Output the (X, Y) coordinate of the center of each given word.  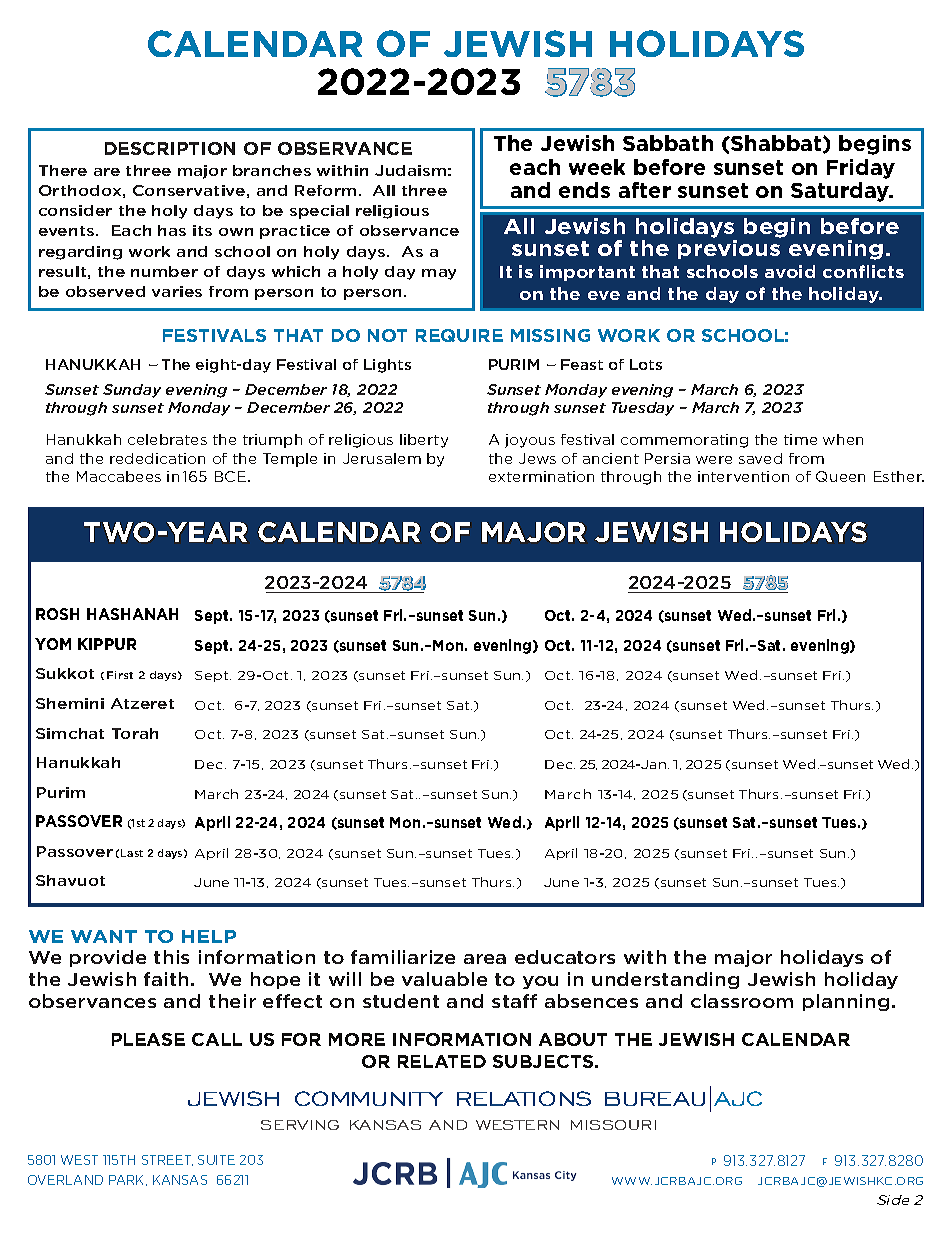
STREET (167, 1160)
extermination (541, 476)
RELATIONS (524, 1098)
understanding (665, 980)
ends (584, 190)
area (485, 959)
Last (132, 853)
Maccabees (119, 476)
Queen (840, 476)
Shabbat (776, 144)
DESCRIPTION (170, 148)
